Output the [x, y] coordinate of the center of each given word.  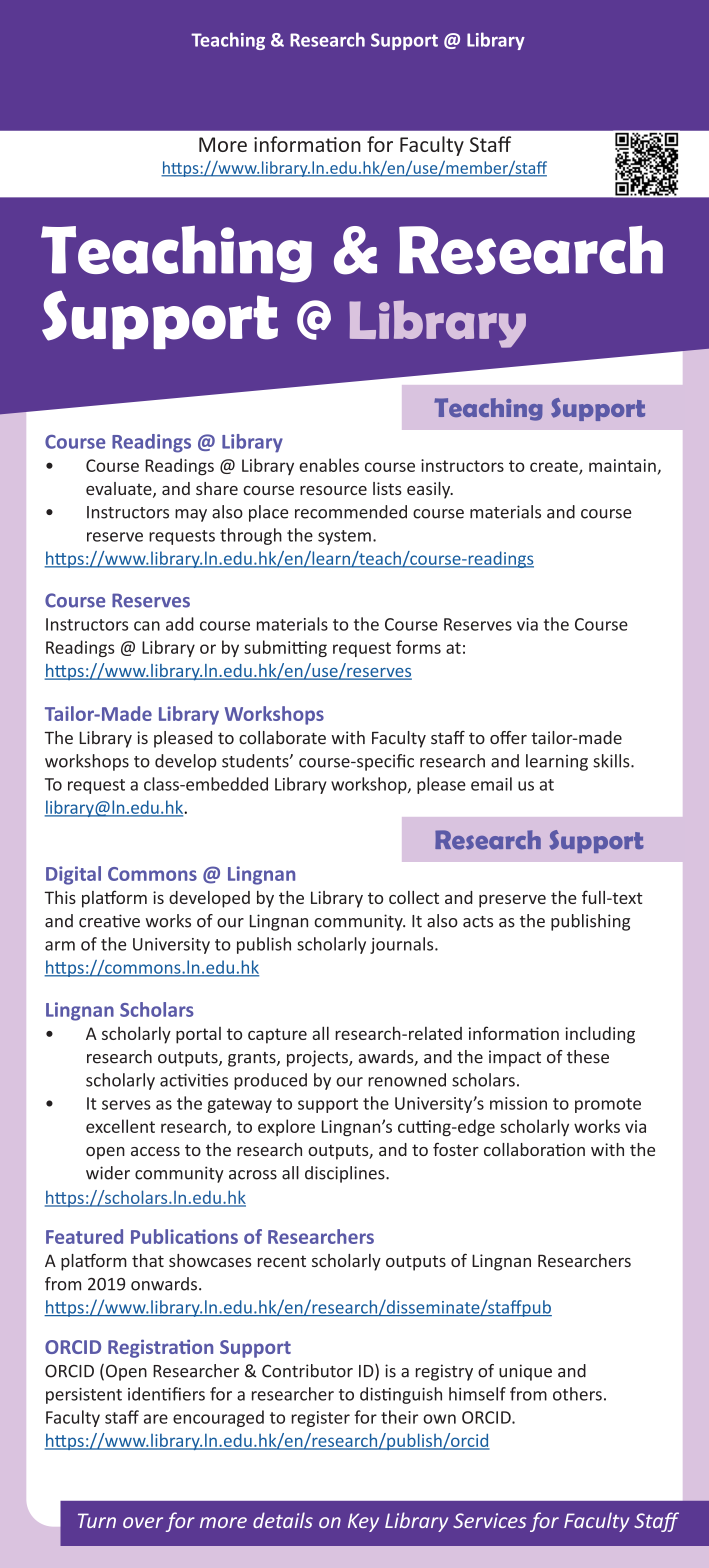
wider [108, 1173]
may [191, 515]
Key [363, 1522]
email [491, 784]
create [555, 467]
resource [333, 490]
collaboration [534, 1149]
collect [414, 897]
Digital [73, 875]
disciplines [346, 1174]
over [143, 1522]
